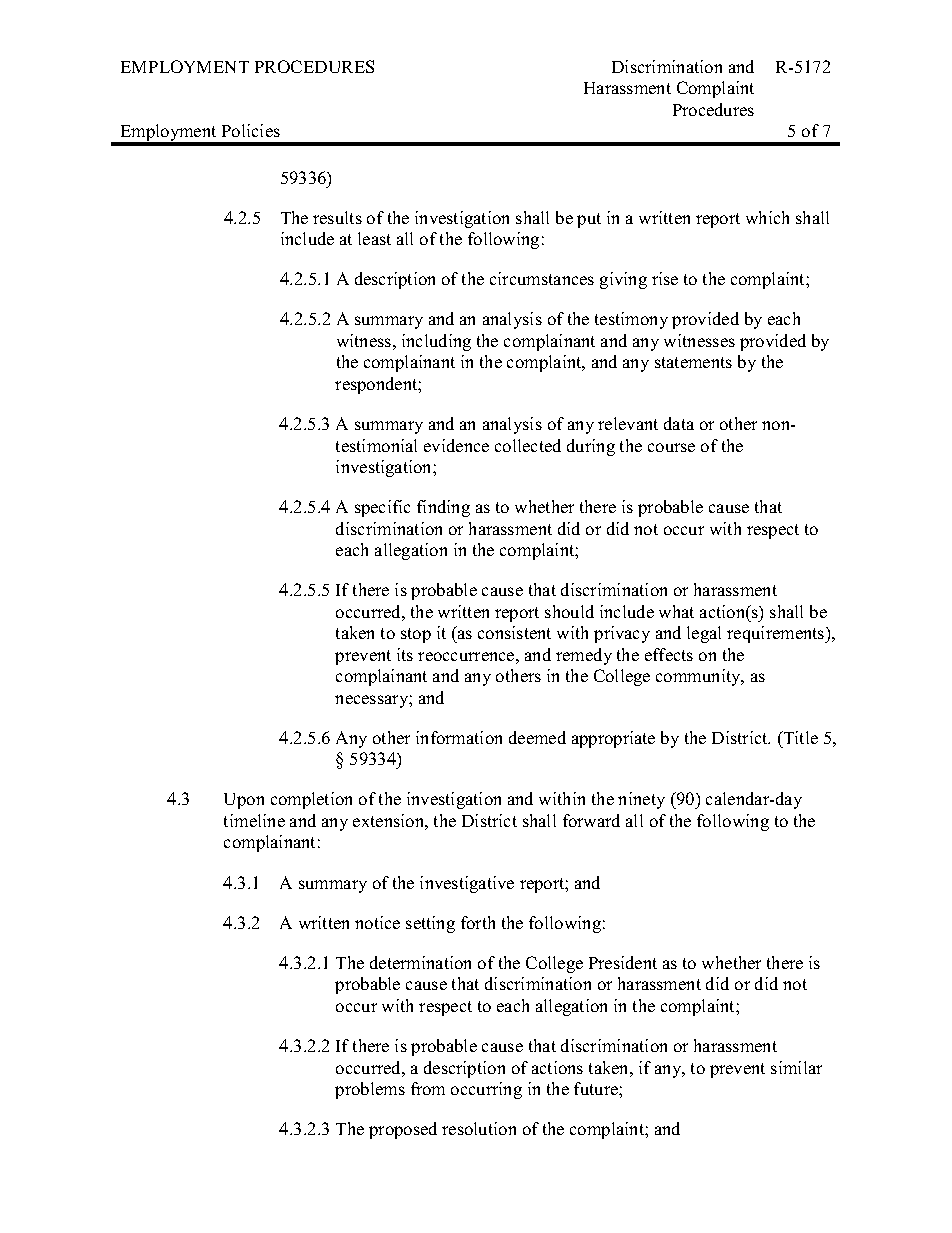 This page has height=1233, width=952. What do you see at coordinates (311, 800) in the page?
I see `completion` at bounding box center [311, 800].
